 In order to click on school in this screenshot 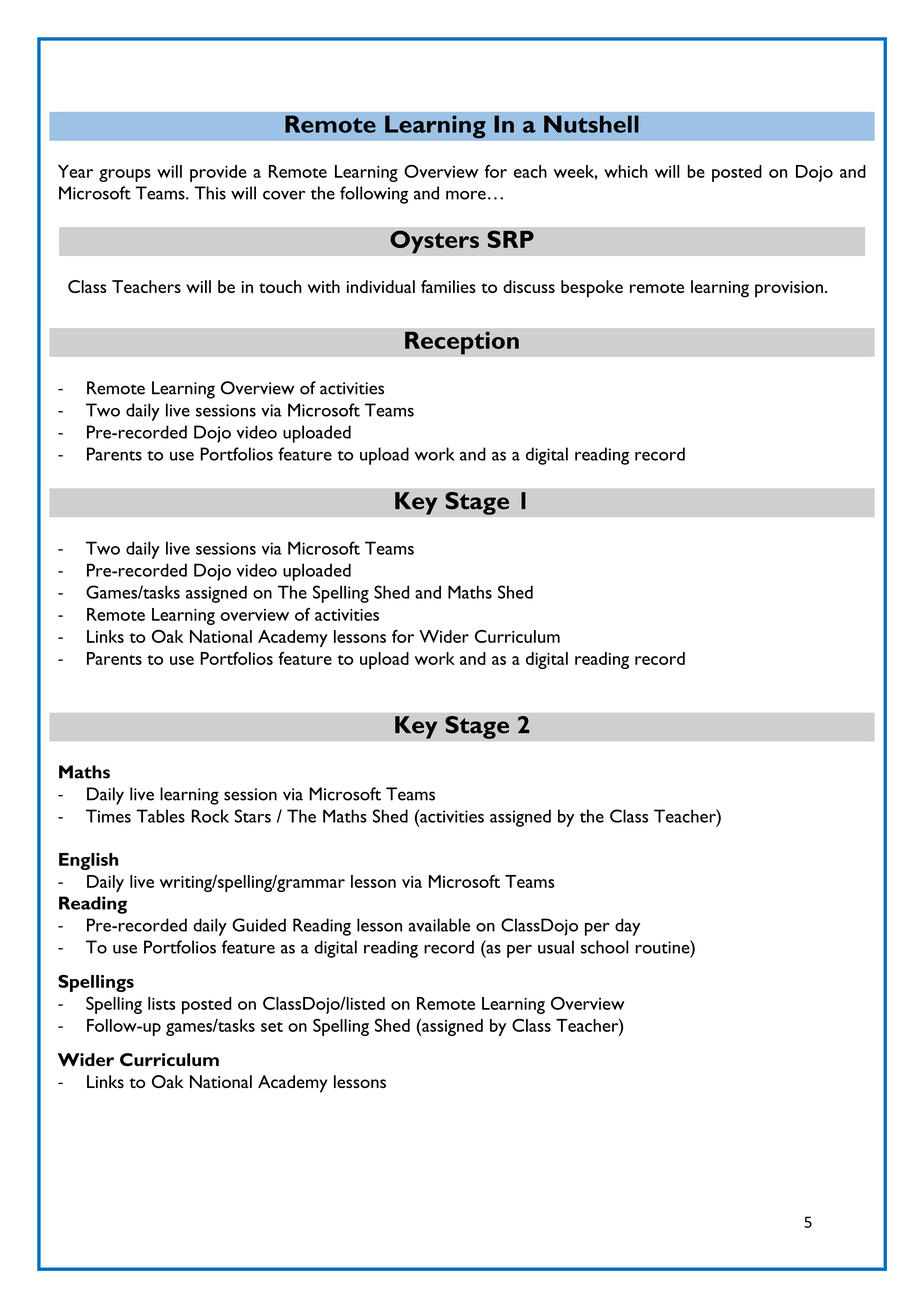, I will do `click(605, 947)`.
